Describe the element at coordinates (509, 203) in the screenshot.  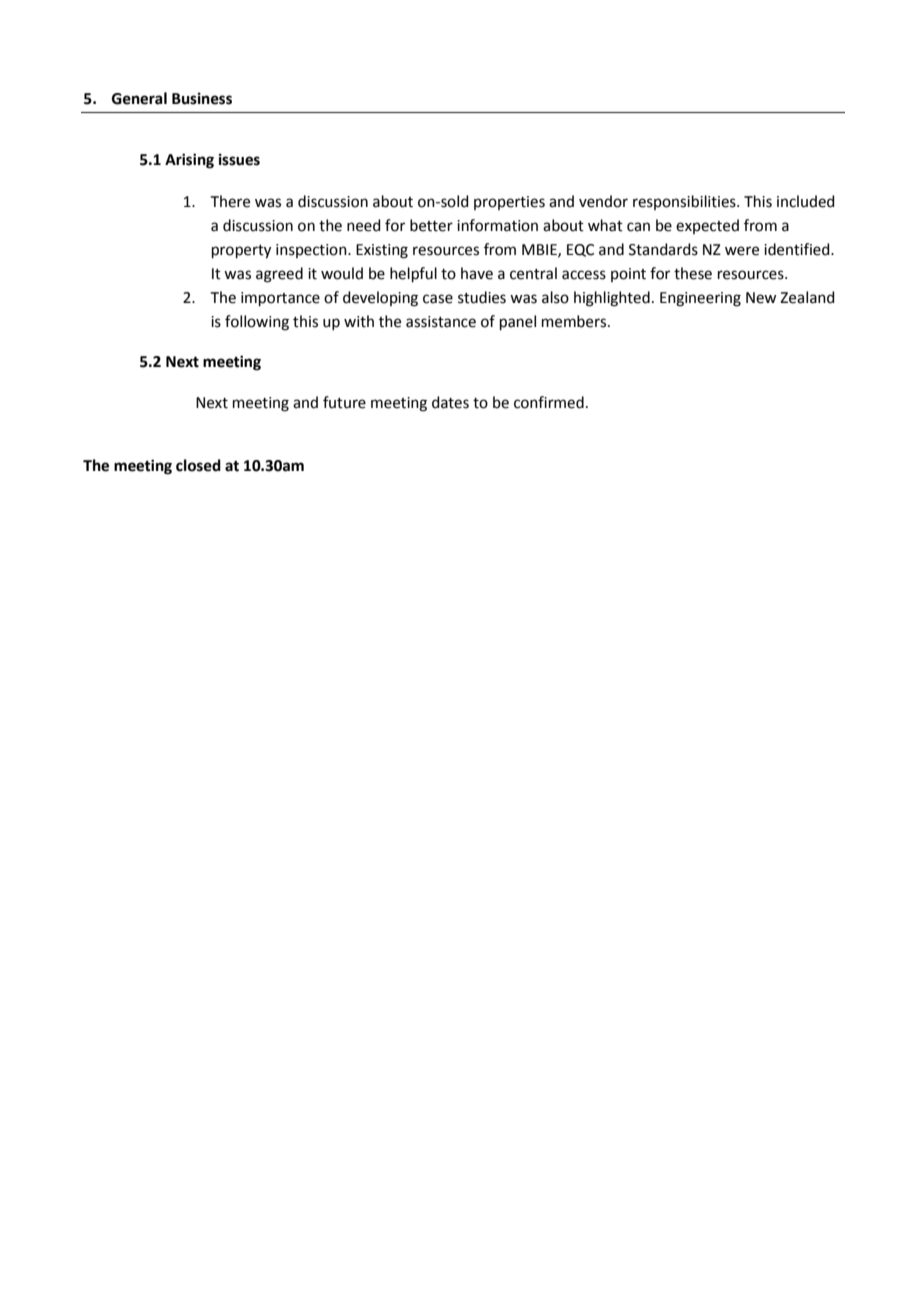
I see `properties` at that location.
